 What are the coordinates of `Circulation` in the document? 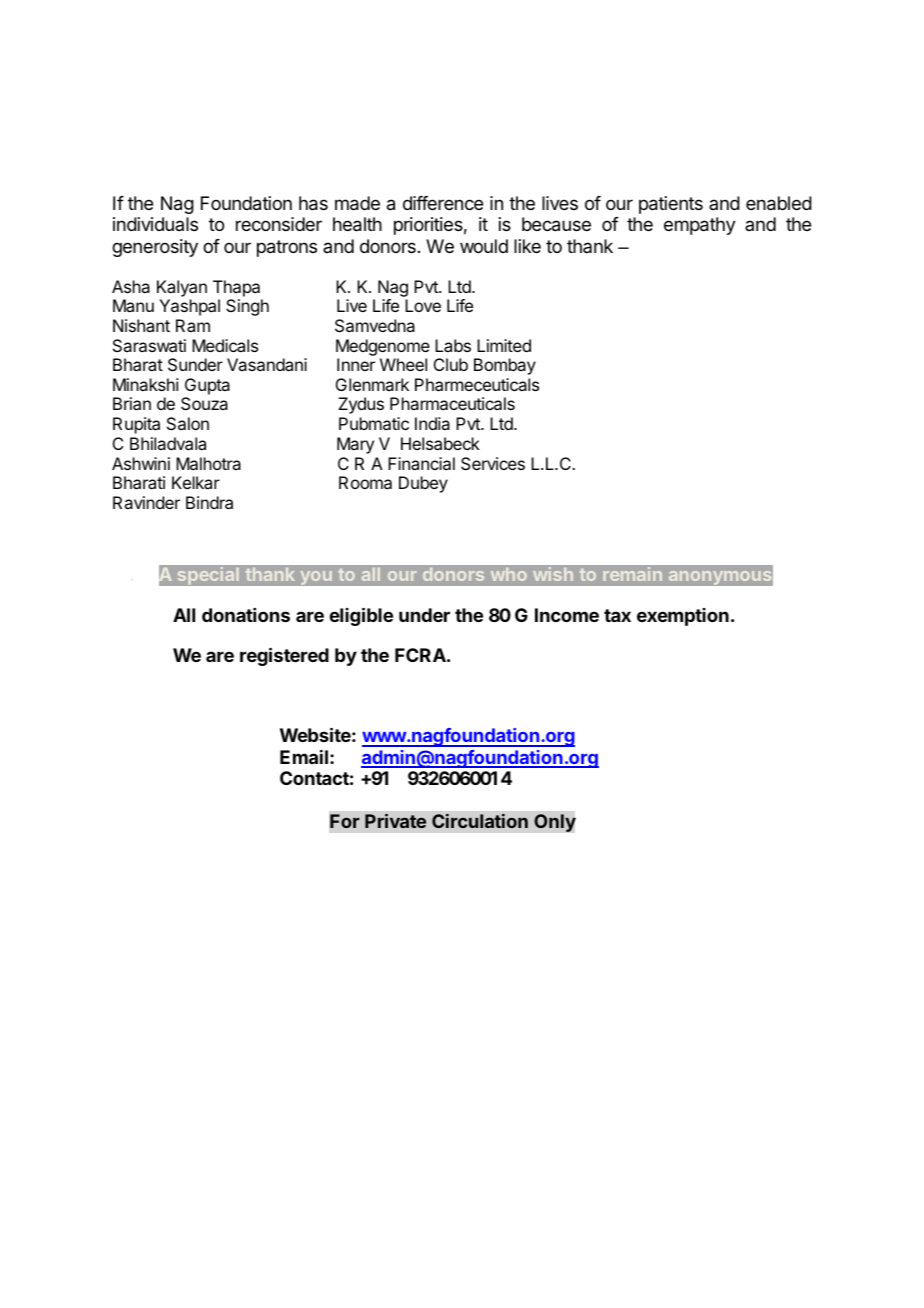 It's located at (480, 821).
